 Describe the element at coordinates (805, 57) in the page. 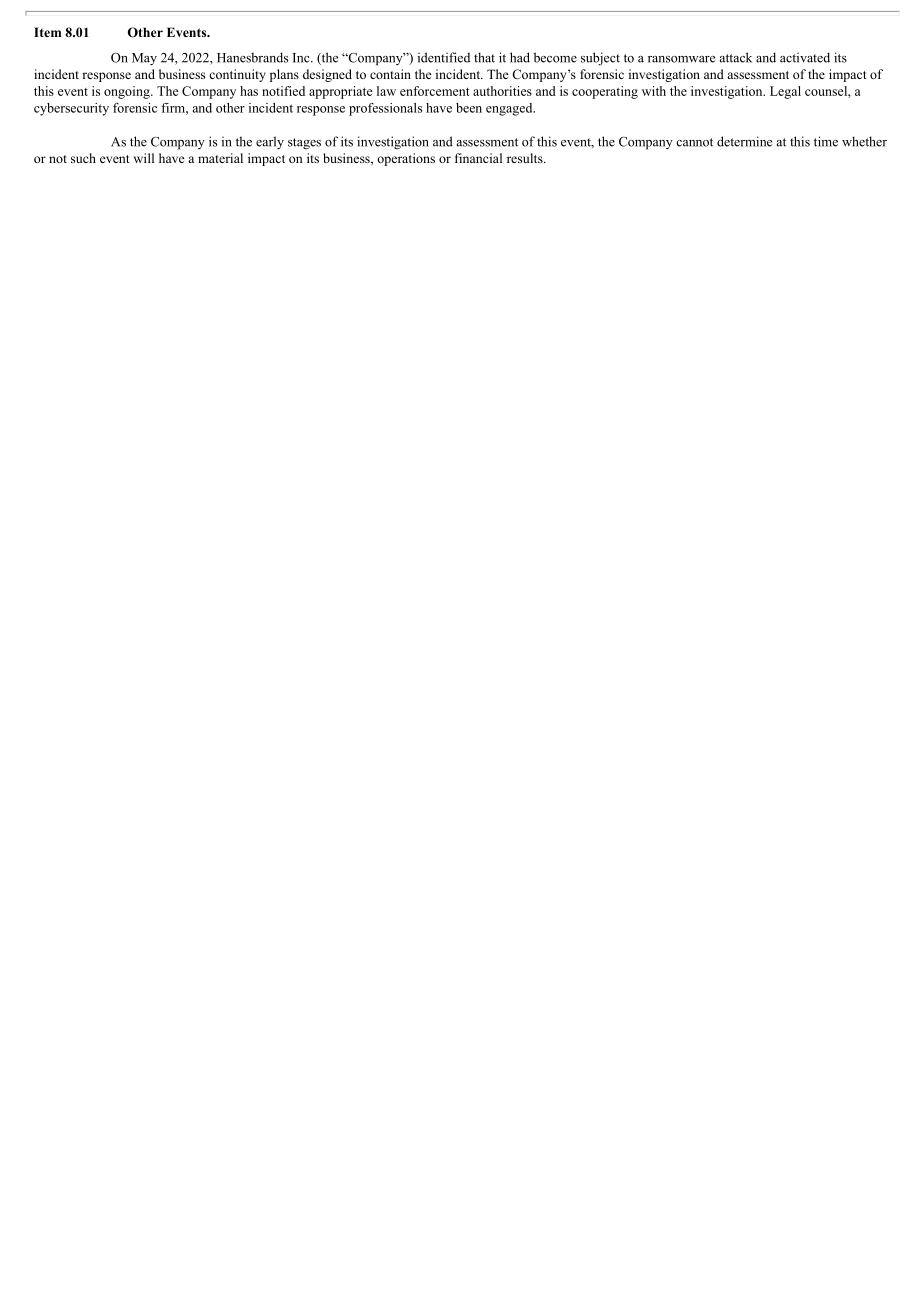

I see `activated` at that location.
